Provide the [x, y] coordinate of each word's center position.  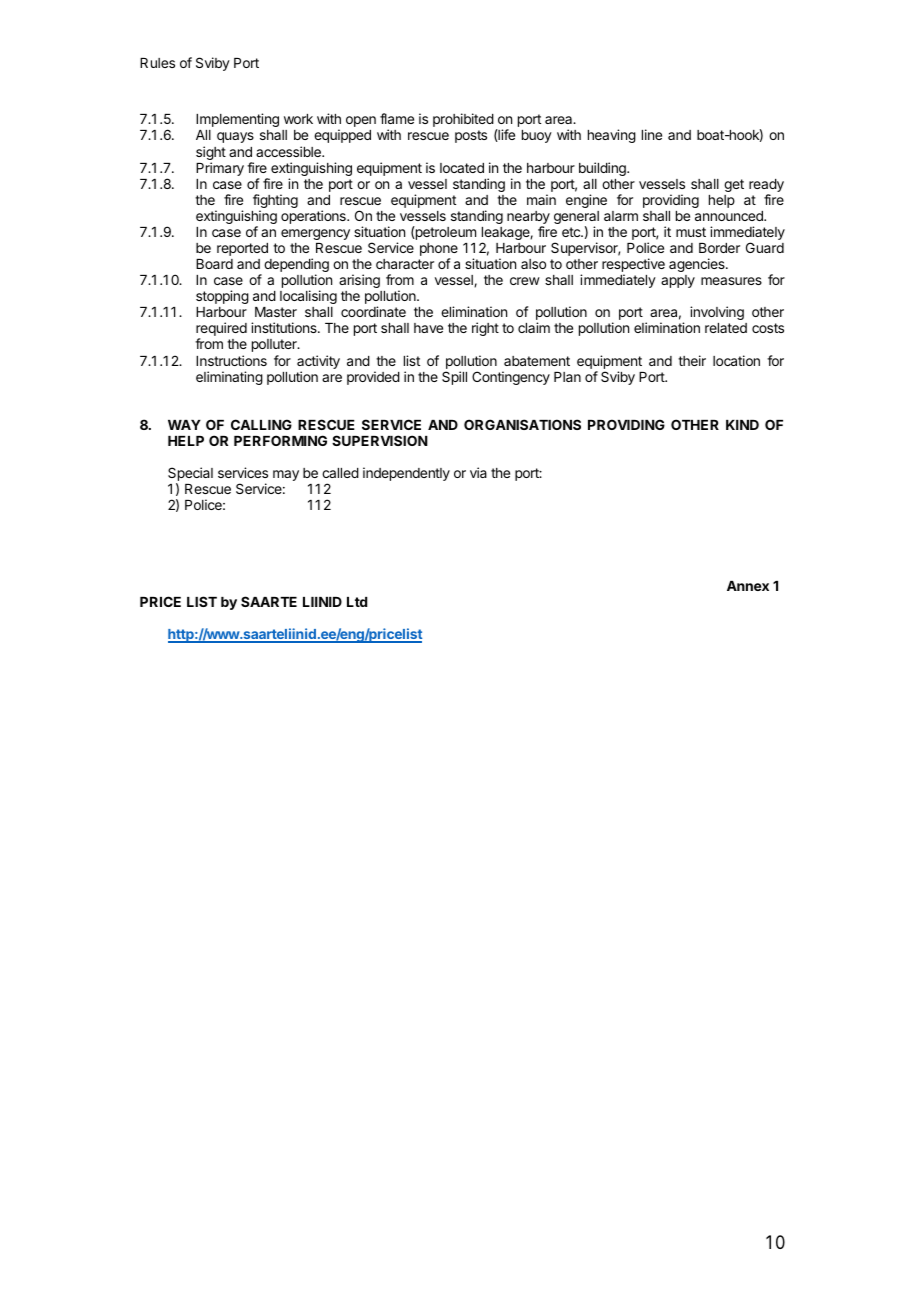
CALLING [261, 424]
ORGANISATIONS [522, 424]
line [652, 134]
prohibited [463, 120]
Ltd [357, 602]
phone [439, 251]
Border [719, 248]
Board [214, 264]
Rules [157, 63]
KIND [742, 425]
